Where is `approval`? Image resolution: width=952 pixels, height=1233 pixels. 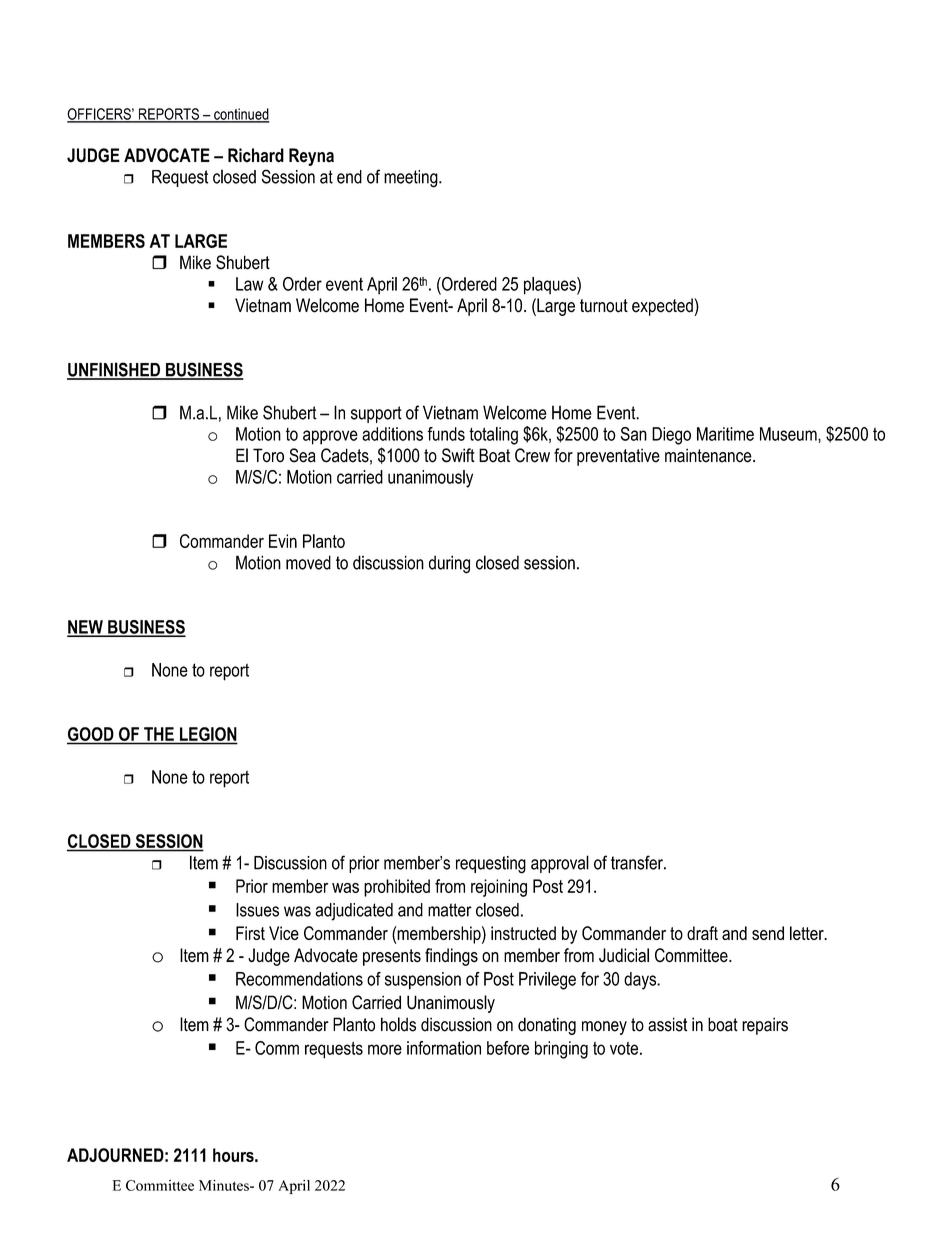
approval is located at coordinates (560, 864).
